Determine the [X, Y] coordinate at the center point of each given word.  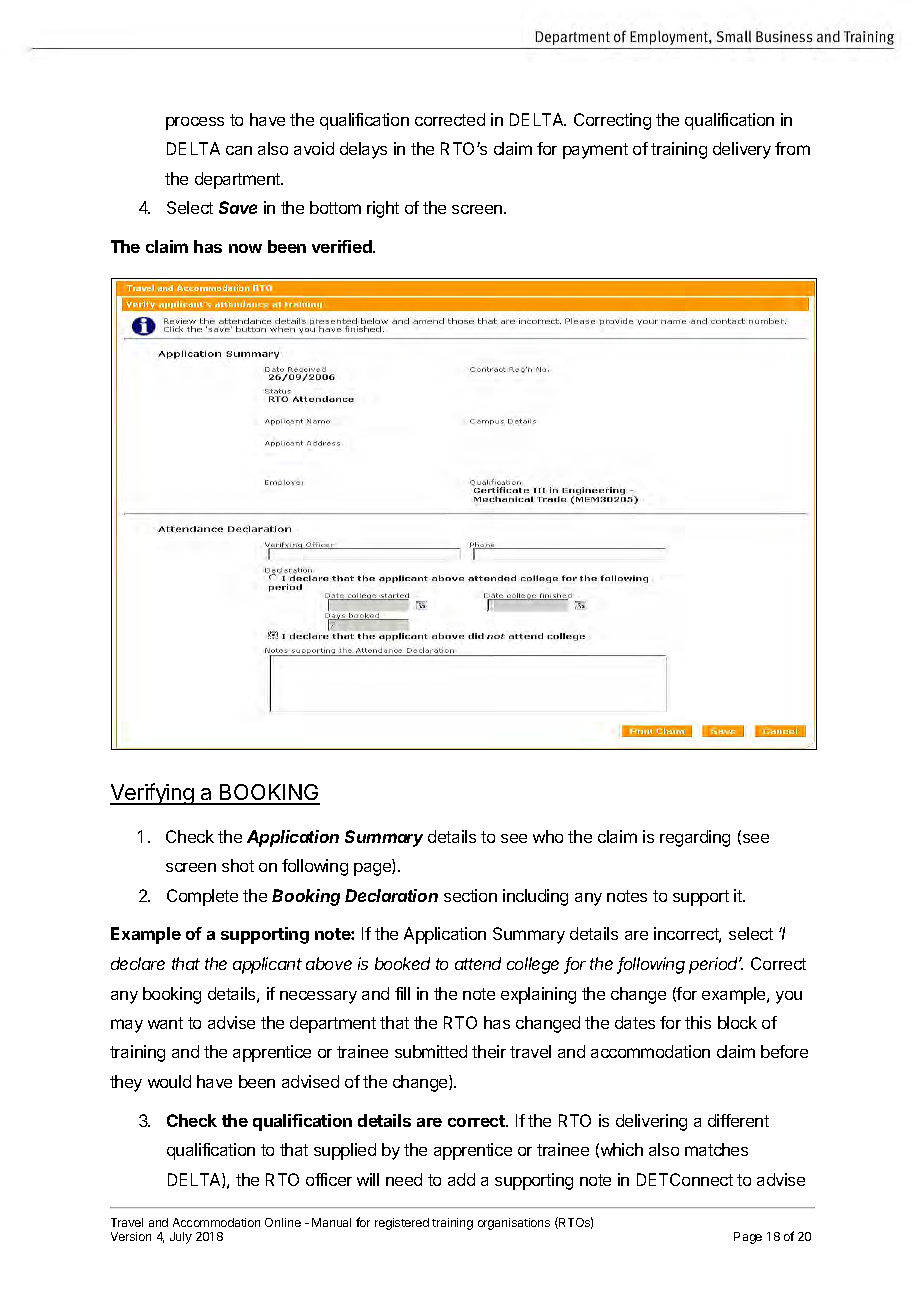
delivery [742, 150]
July [181, 1238]
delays [363, 150]
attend [478, 963]
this [698, 1022]
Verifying [153, 794]
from [792, 148]
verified [343, 246]
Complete [202, 897]
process [195, 123]
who [548, 836]
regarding [695, 838]
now [245, 248]
